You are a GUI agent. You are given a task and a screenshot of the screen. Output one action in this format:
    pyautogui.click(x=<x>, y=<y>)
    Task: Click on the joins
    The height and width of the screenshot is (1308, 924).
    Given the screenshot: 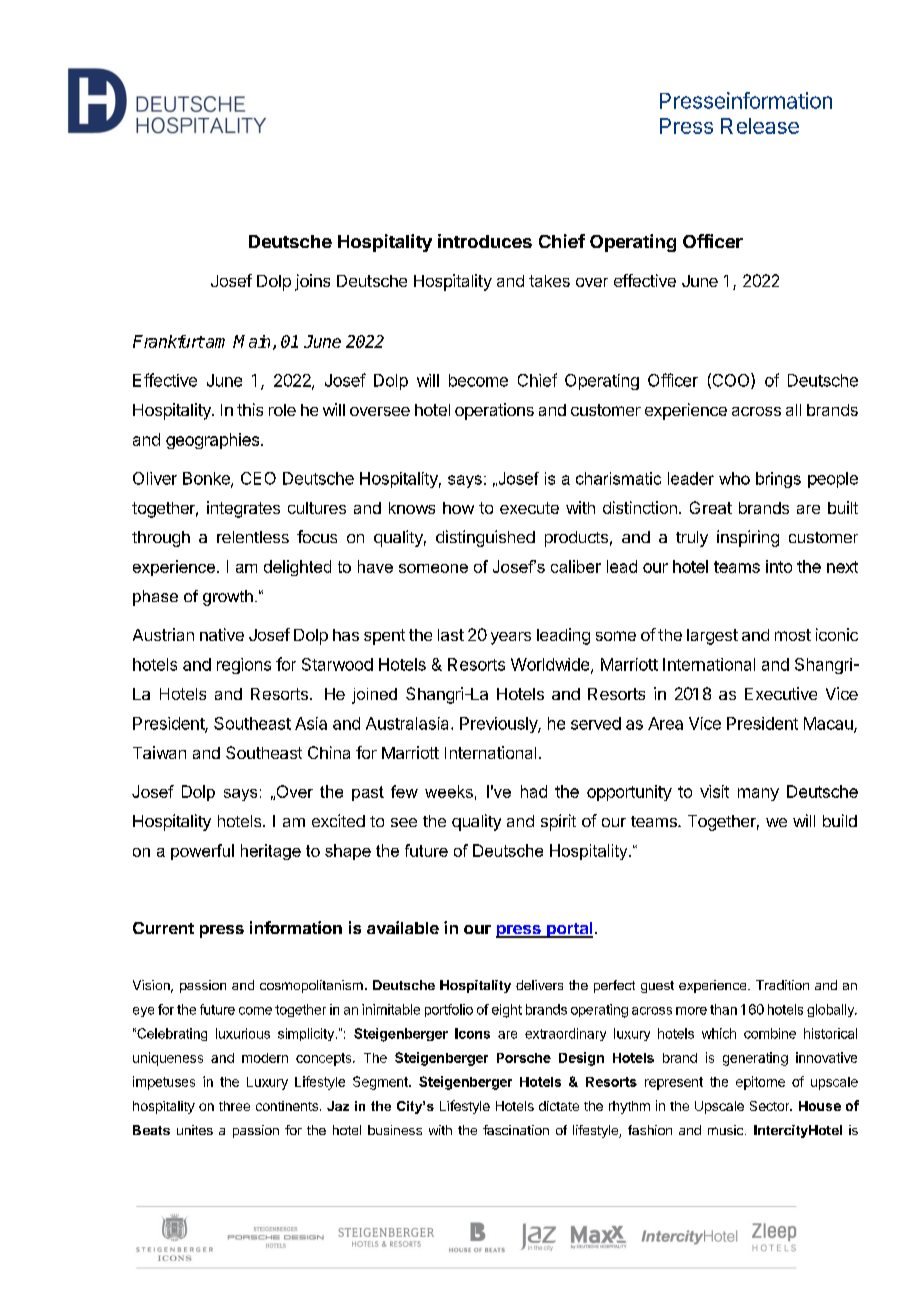 What is the action you would take?
    pyautogui.click(x=312, y=282)
